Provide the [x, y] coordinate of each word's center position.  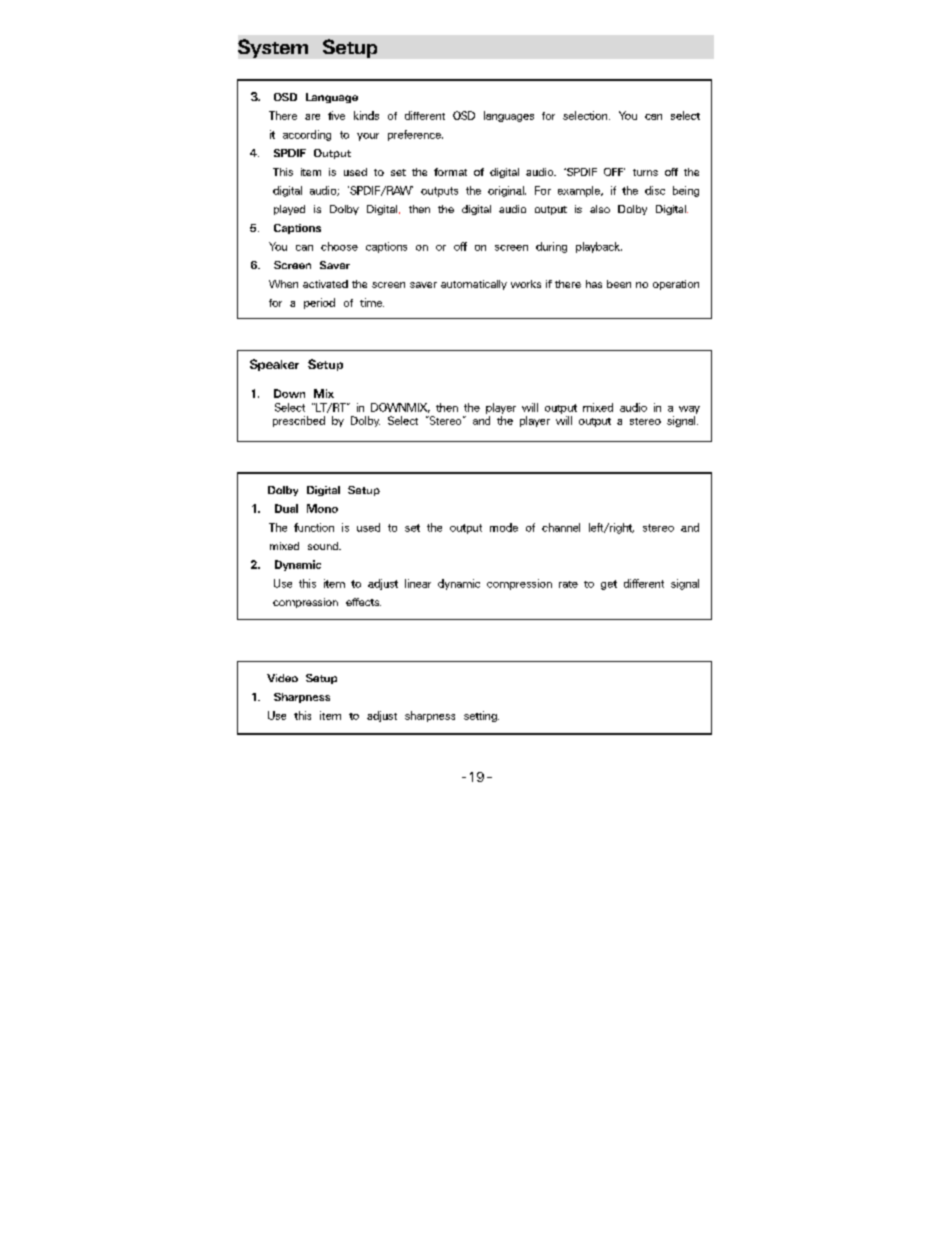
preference [415, 135]
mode [504, 527]
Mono [322, 508]
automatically [474, 285]
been [619, 284]
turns [645, 172]
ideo [287, 678]
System [273, 48]
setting [481, 716]
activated [325, 284]
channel [561, 527]
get [609, 585]
